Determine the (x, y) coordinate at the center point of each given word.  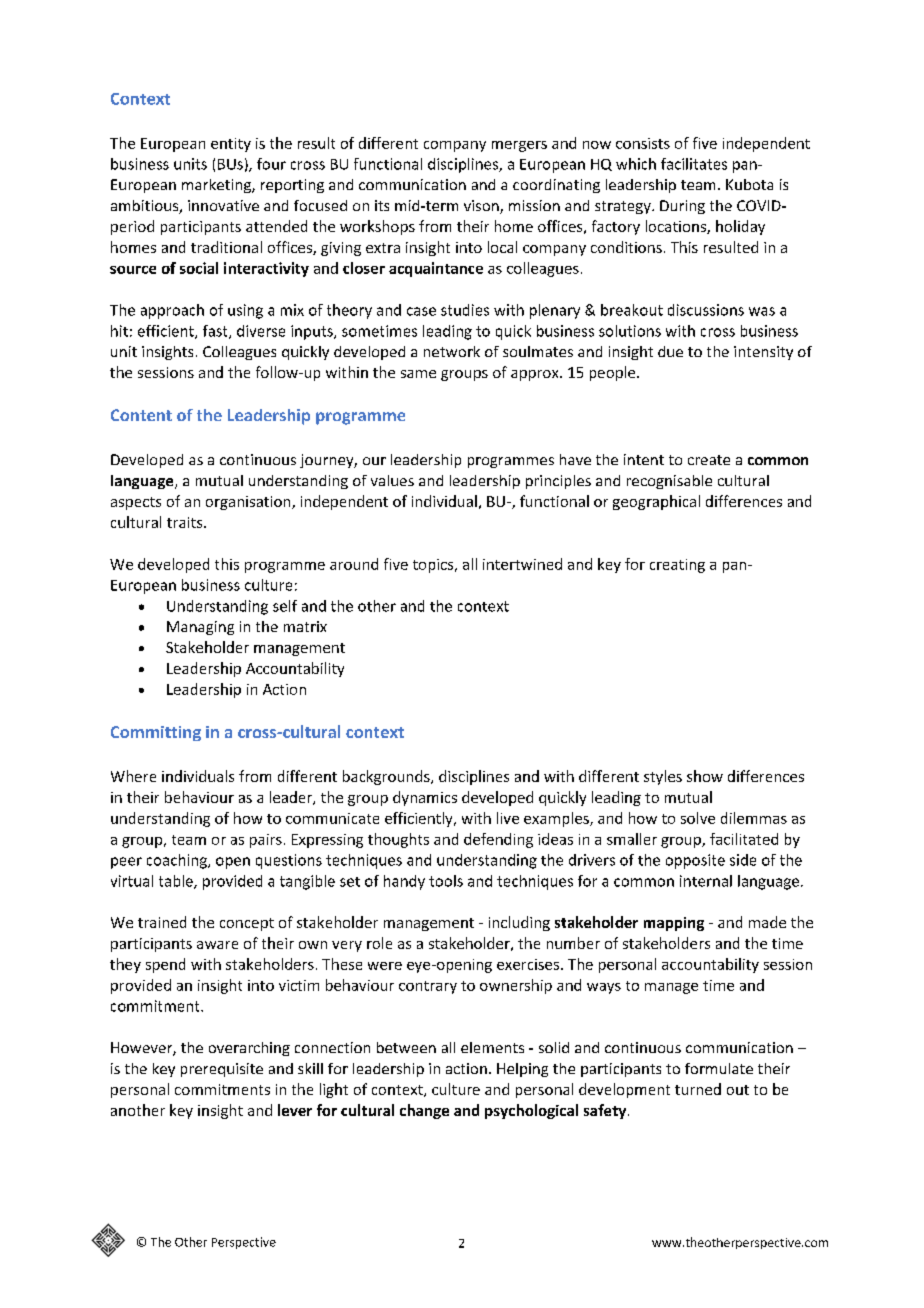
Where (133, 776)
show (705, 776)
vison (482, 207)
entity (231, 145)
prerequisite (222, 1070)
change (424, 1111)
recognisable (669, 482)
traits (186, 522)
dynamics (425, 798)
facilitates (694, 164)
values (392, 480)
